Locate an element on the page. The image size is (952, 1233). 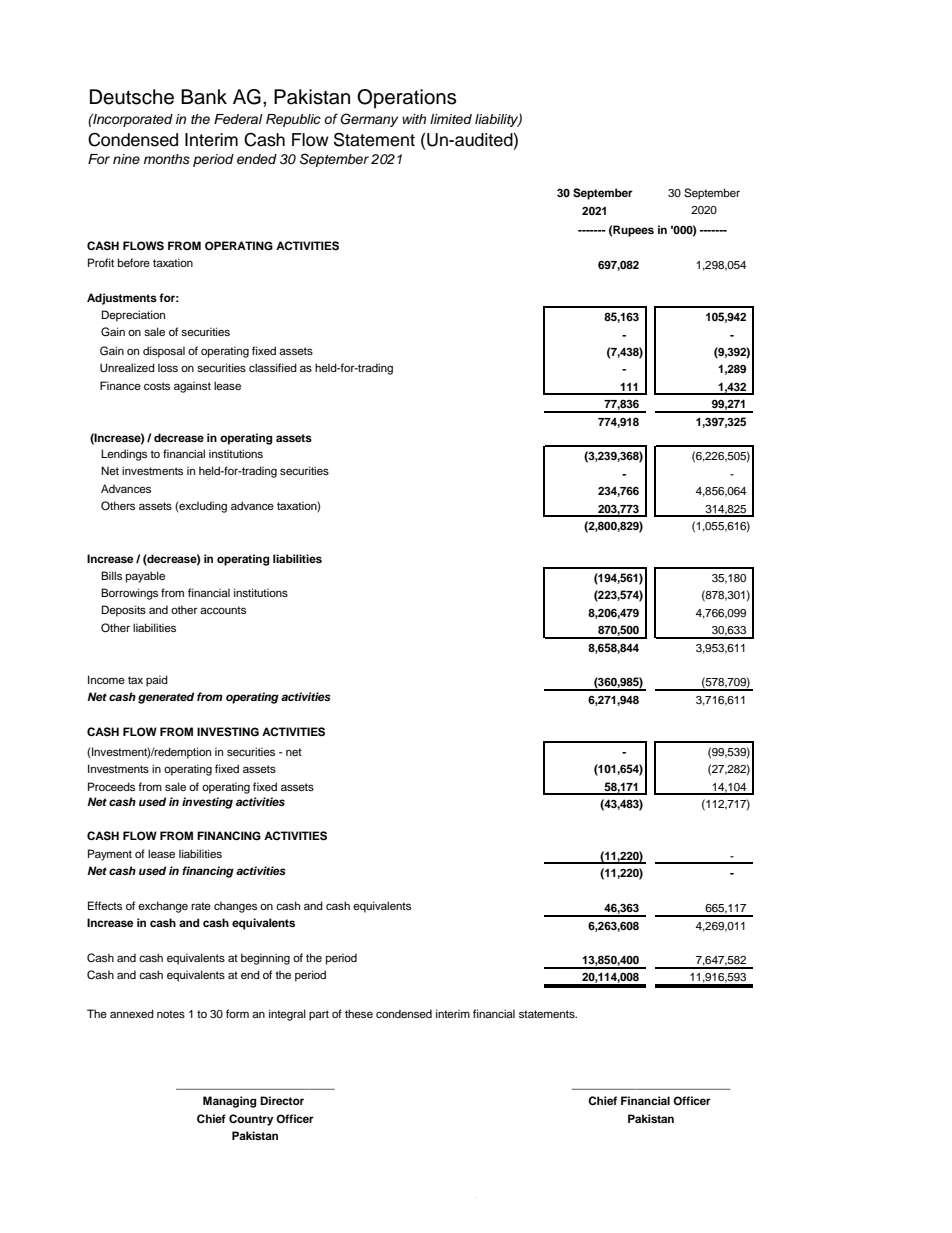
Republic is located at coordinates (293, 120).
